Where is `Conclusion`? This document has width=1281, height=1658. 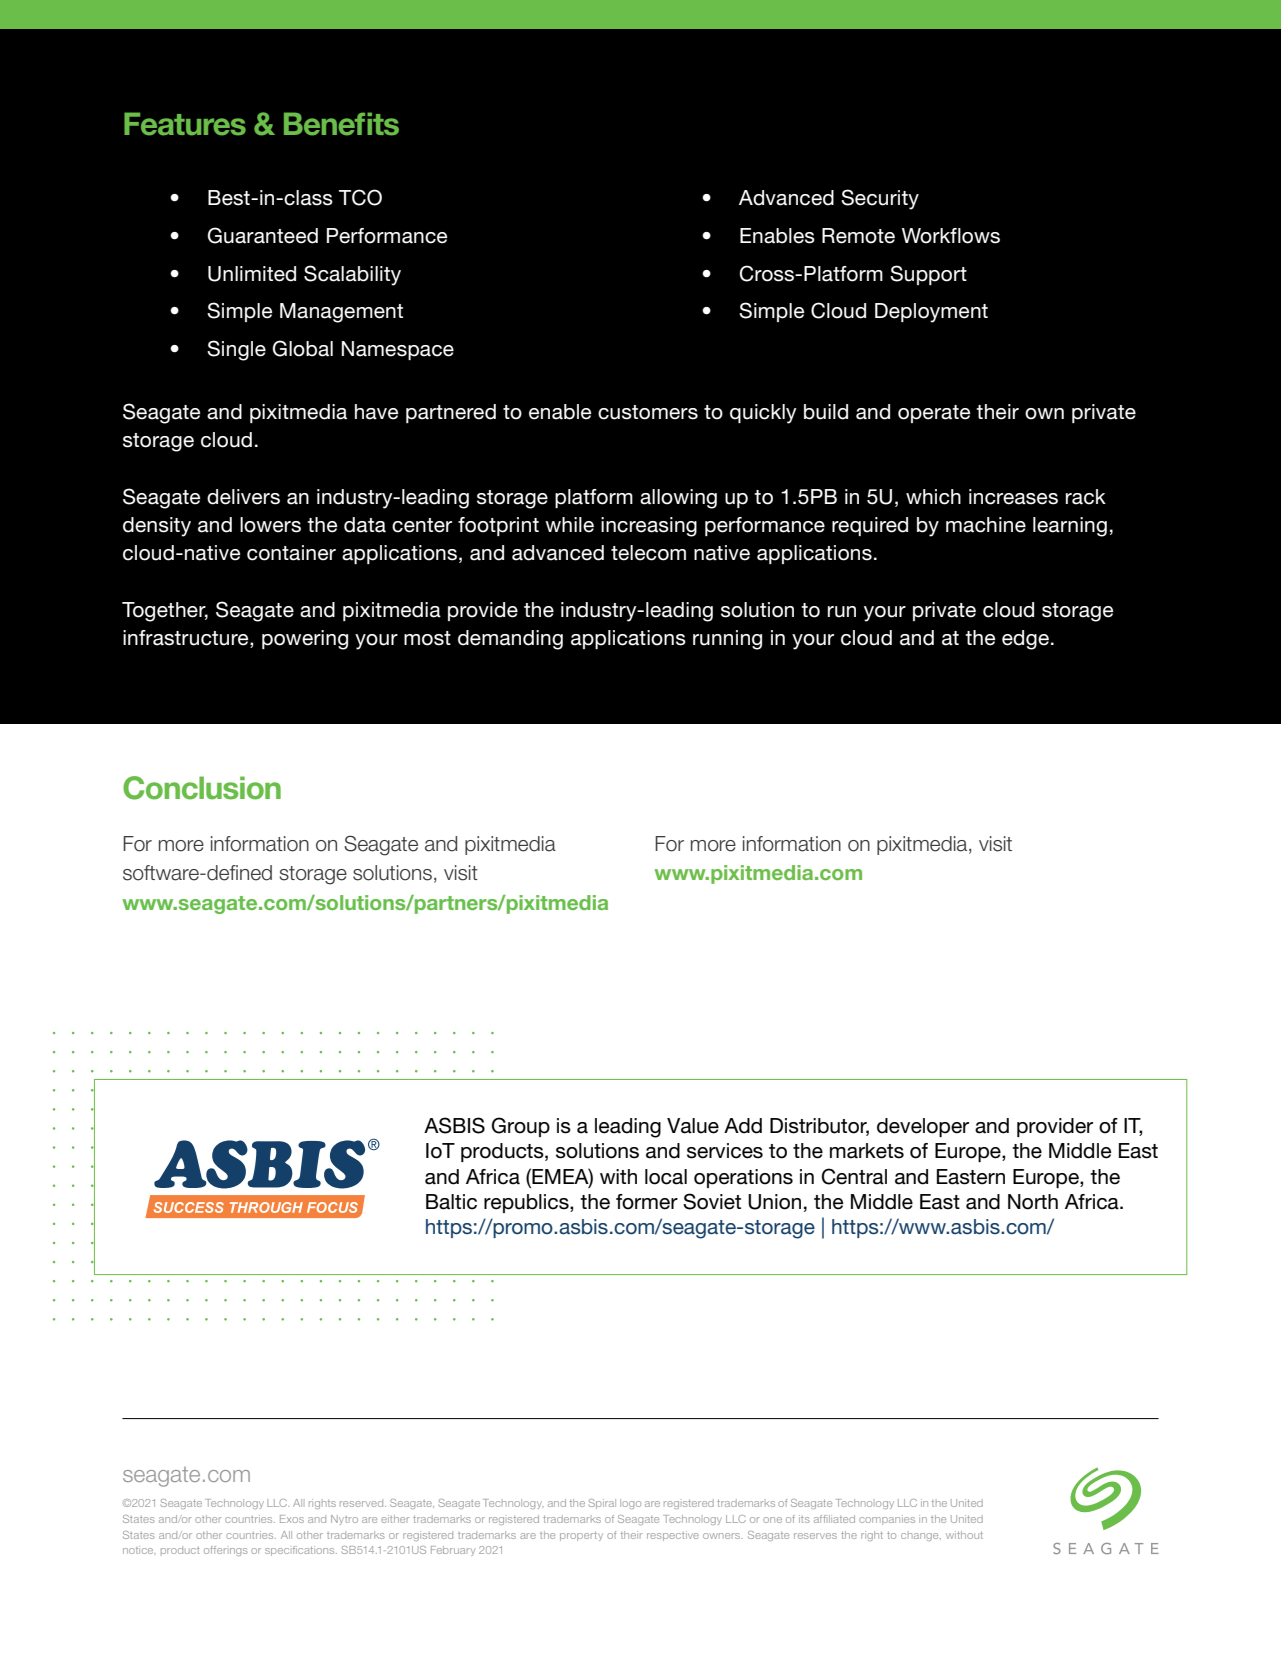 Conclusion is located at coordinates (202, 788).
